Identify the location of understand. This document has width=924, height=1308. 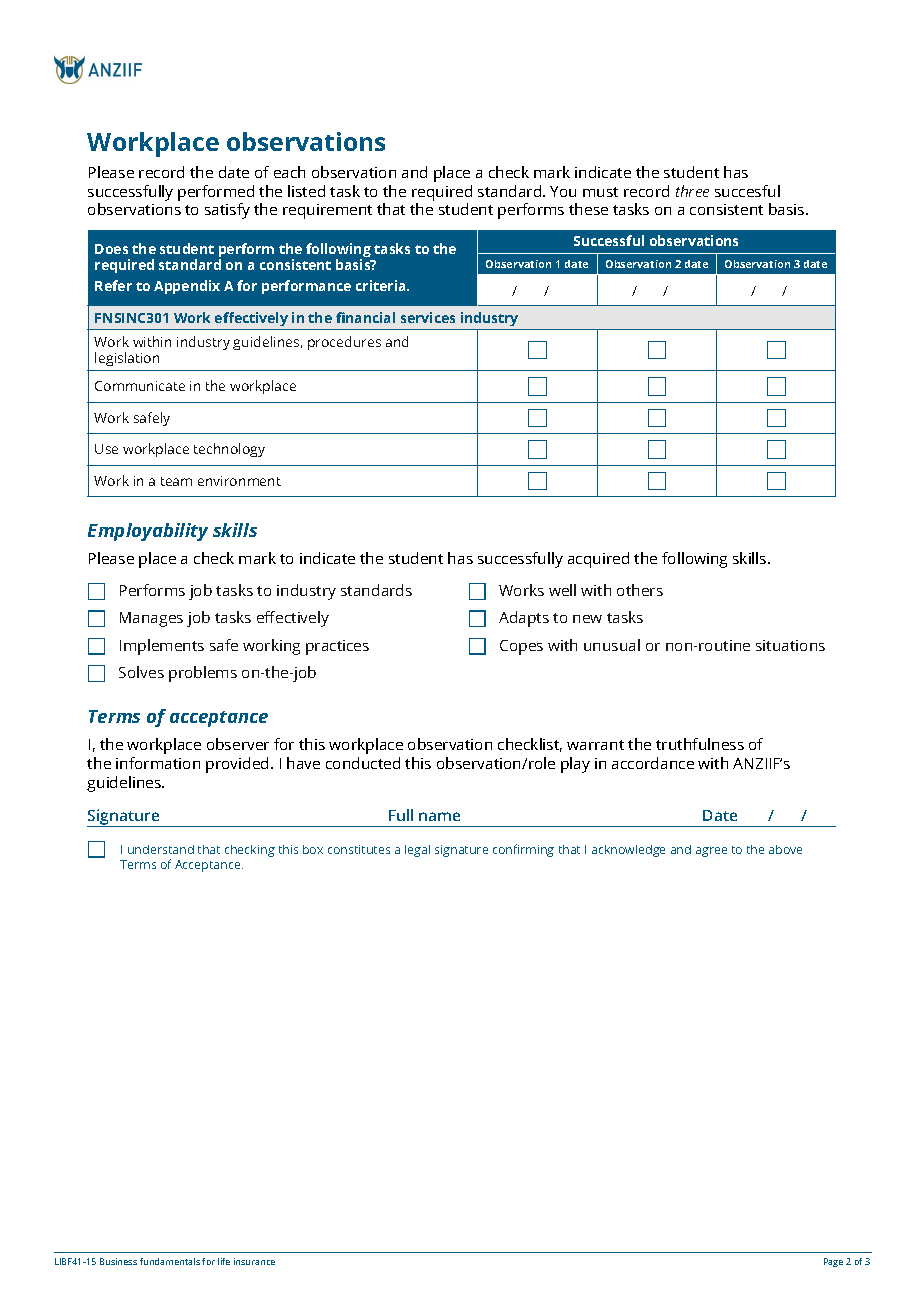
(161, 849).
